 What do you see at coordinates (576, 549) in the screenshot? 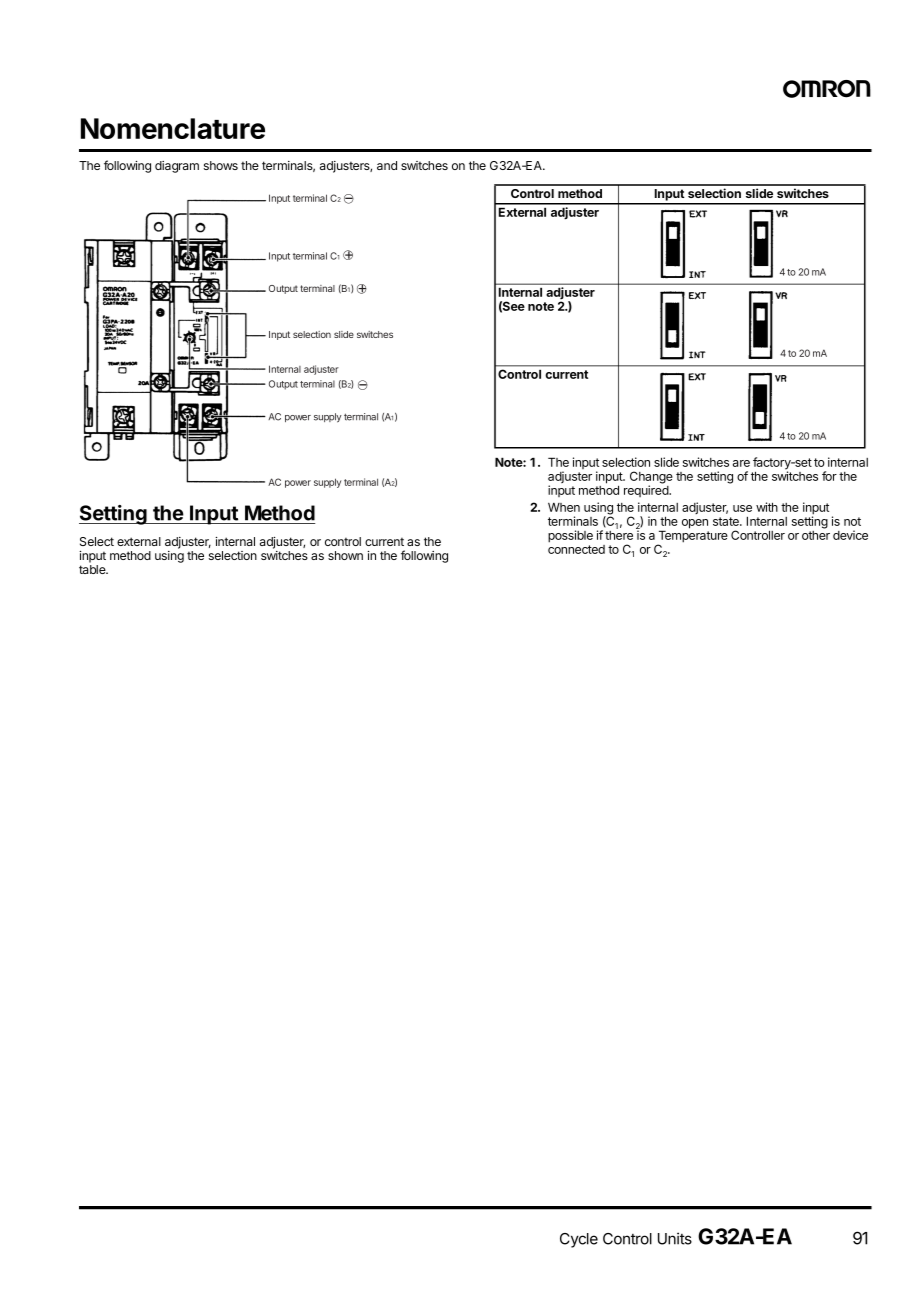
I see `connected` at bounding box center [576, 549].
